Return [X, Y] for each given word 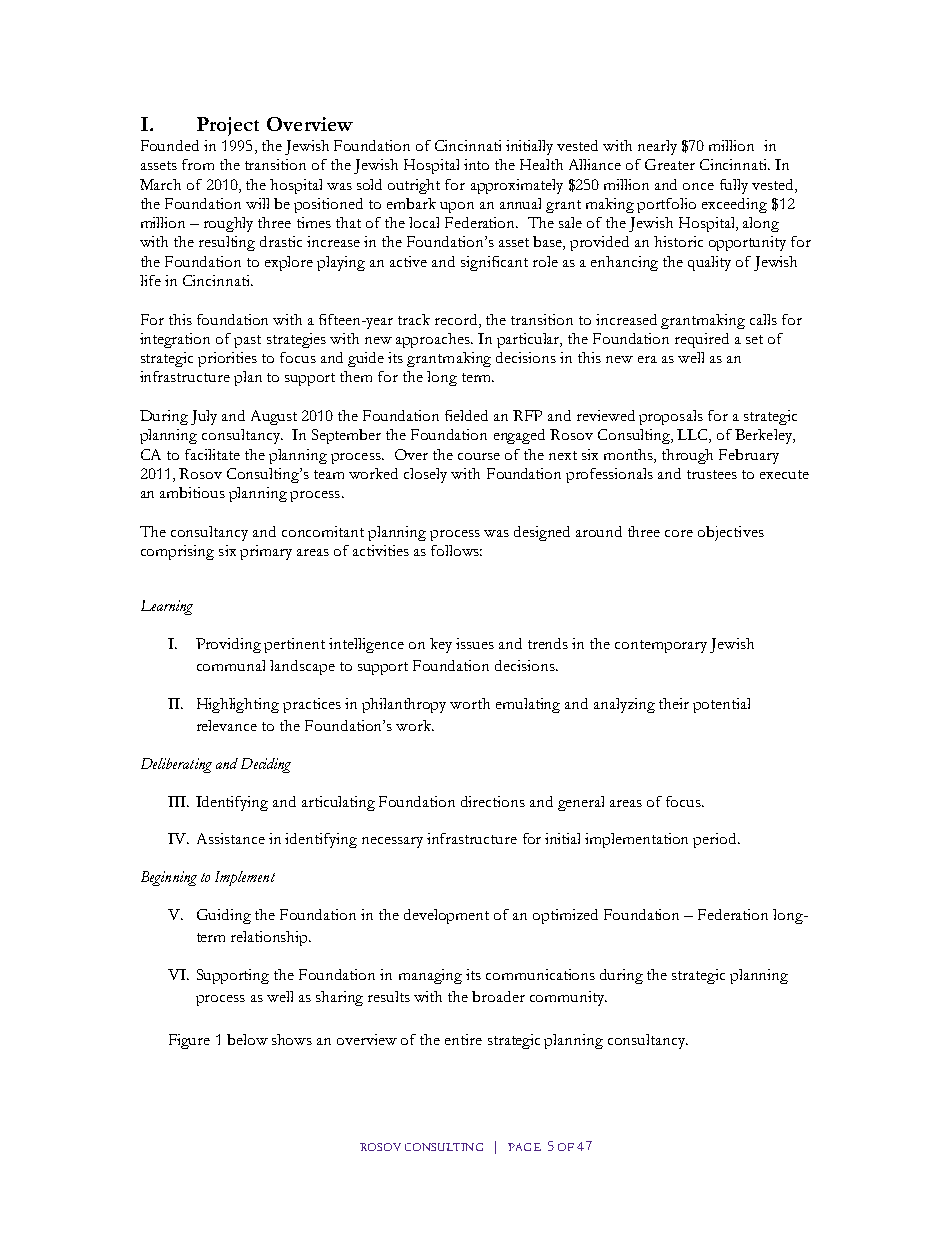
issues [475, 643]
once [698, 186]
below [247, 1039]
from [198, 164]
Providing [228, 645]
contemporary [661, 646]
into [476, 164]
